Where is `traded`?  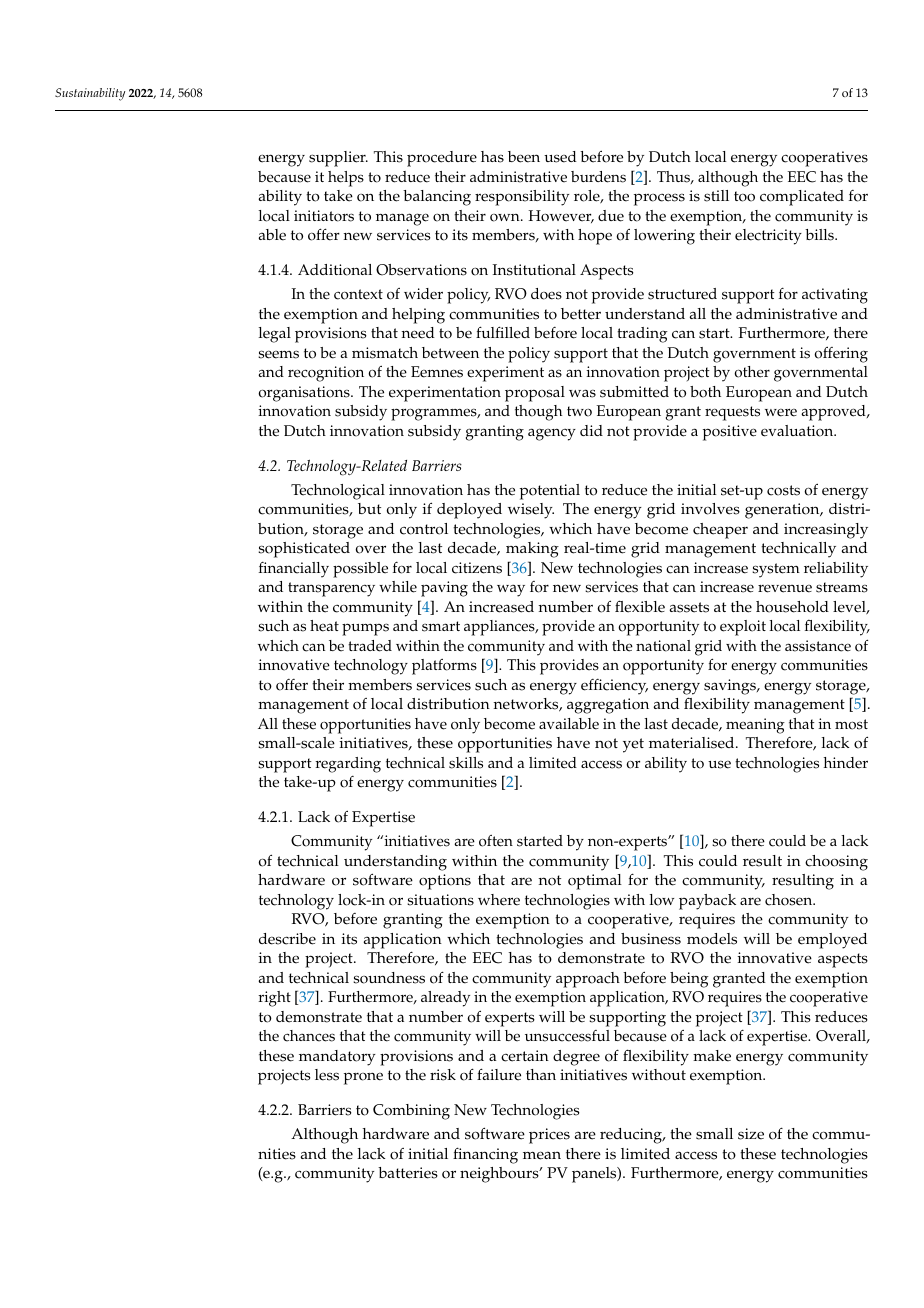 traded is located at coordinates (370, 646).
